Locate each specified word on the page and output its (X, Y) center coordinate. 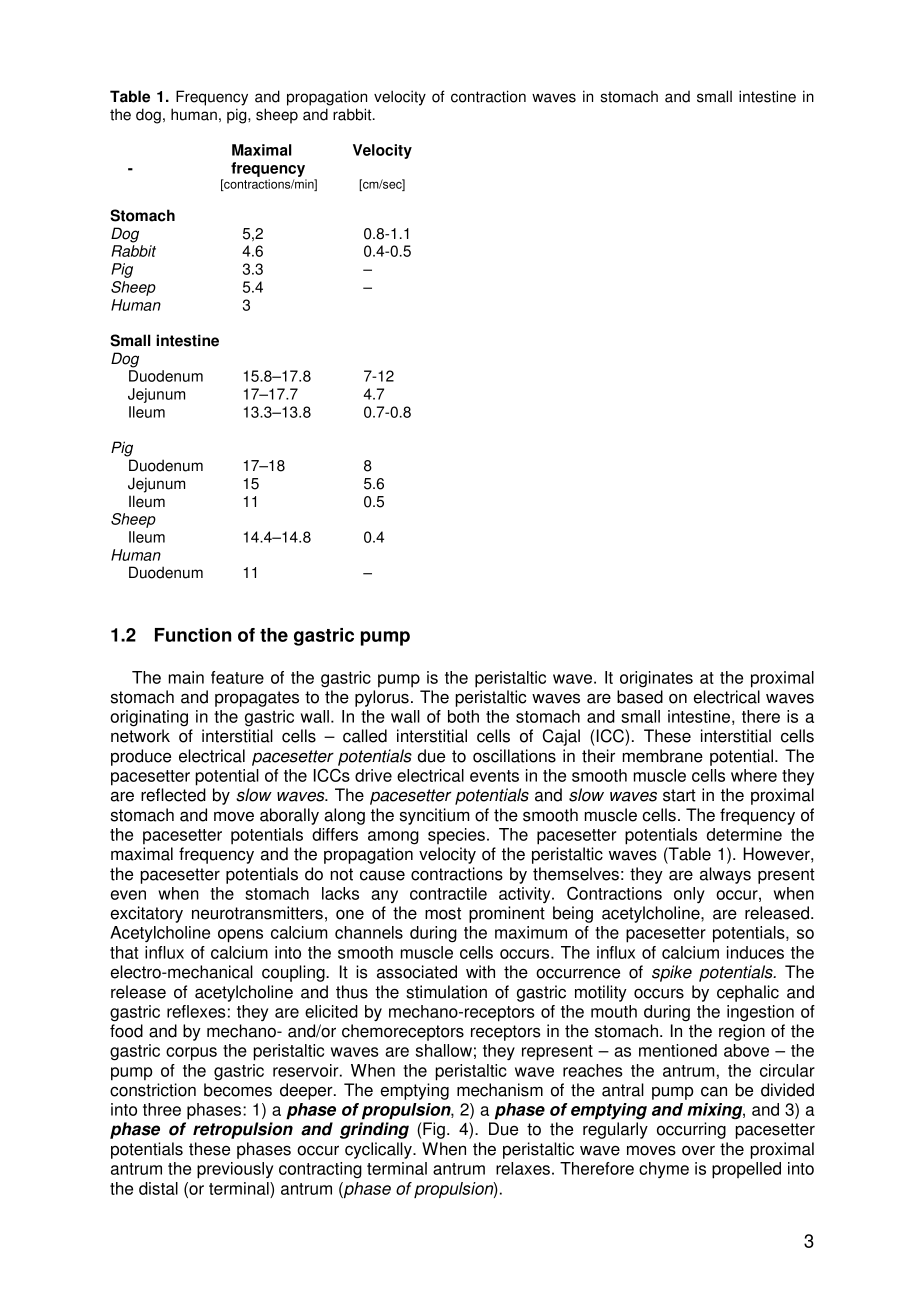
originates (656, 679)
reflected (173, 795)
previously (235, 1170)
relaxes (523, 1168)
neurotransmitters (257, 913)
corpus (191, 1054)
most (443, 913)
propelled (746, 1170)
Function (193, 635)
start (679, 795)
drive (373, 775)
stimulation (446, 992)
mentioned (678, 1050)
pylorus (382, 698)
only (689, 895)
